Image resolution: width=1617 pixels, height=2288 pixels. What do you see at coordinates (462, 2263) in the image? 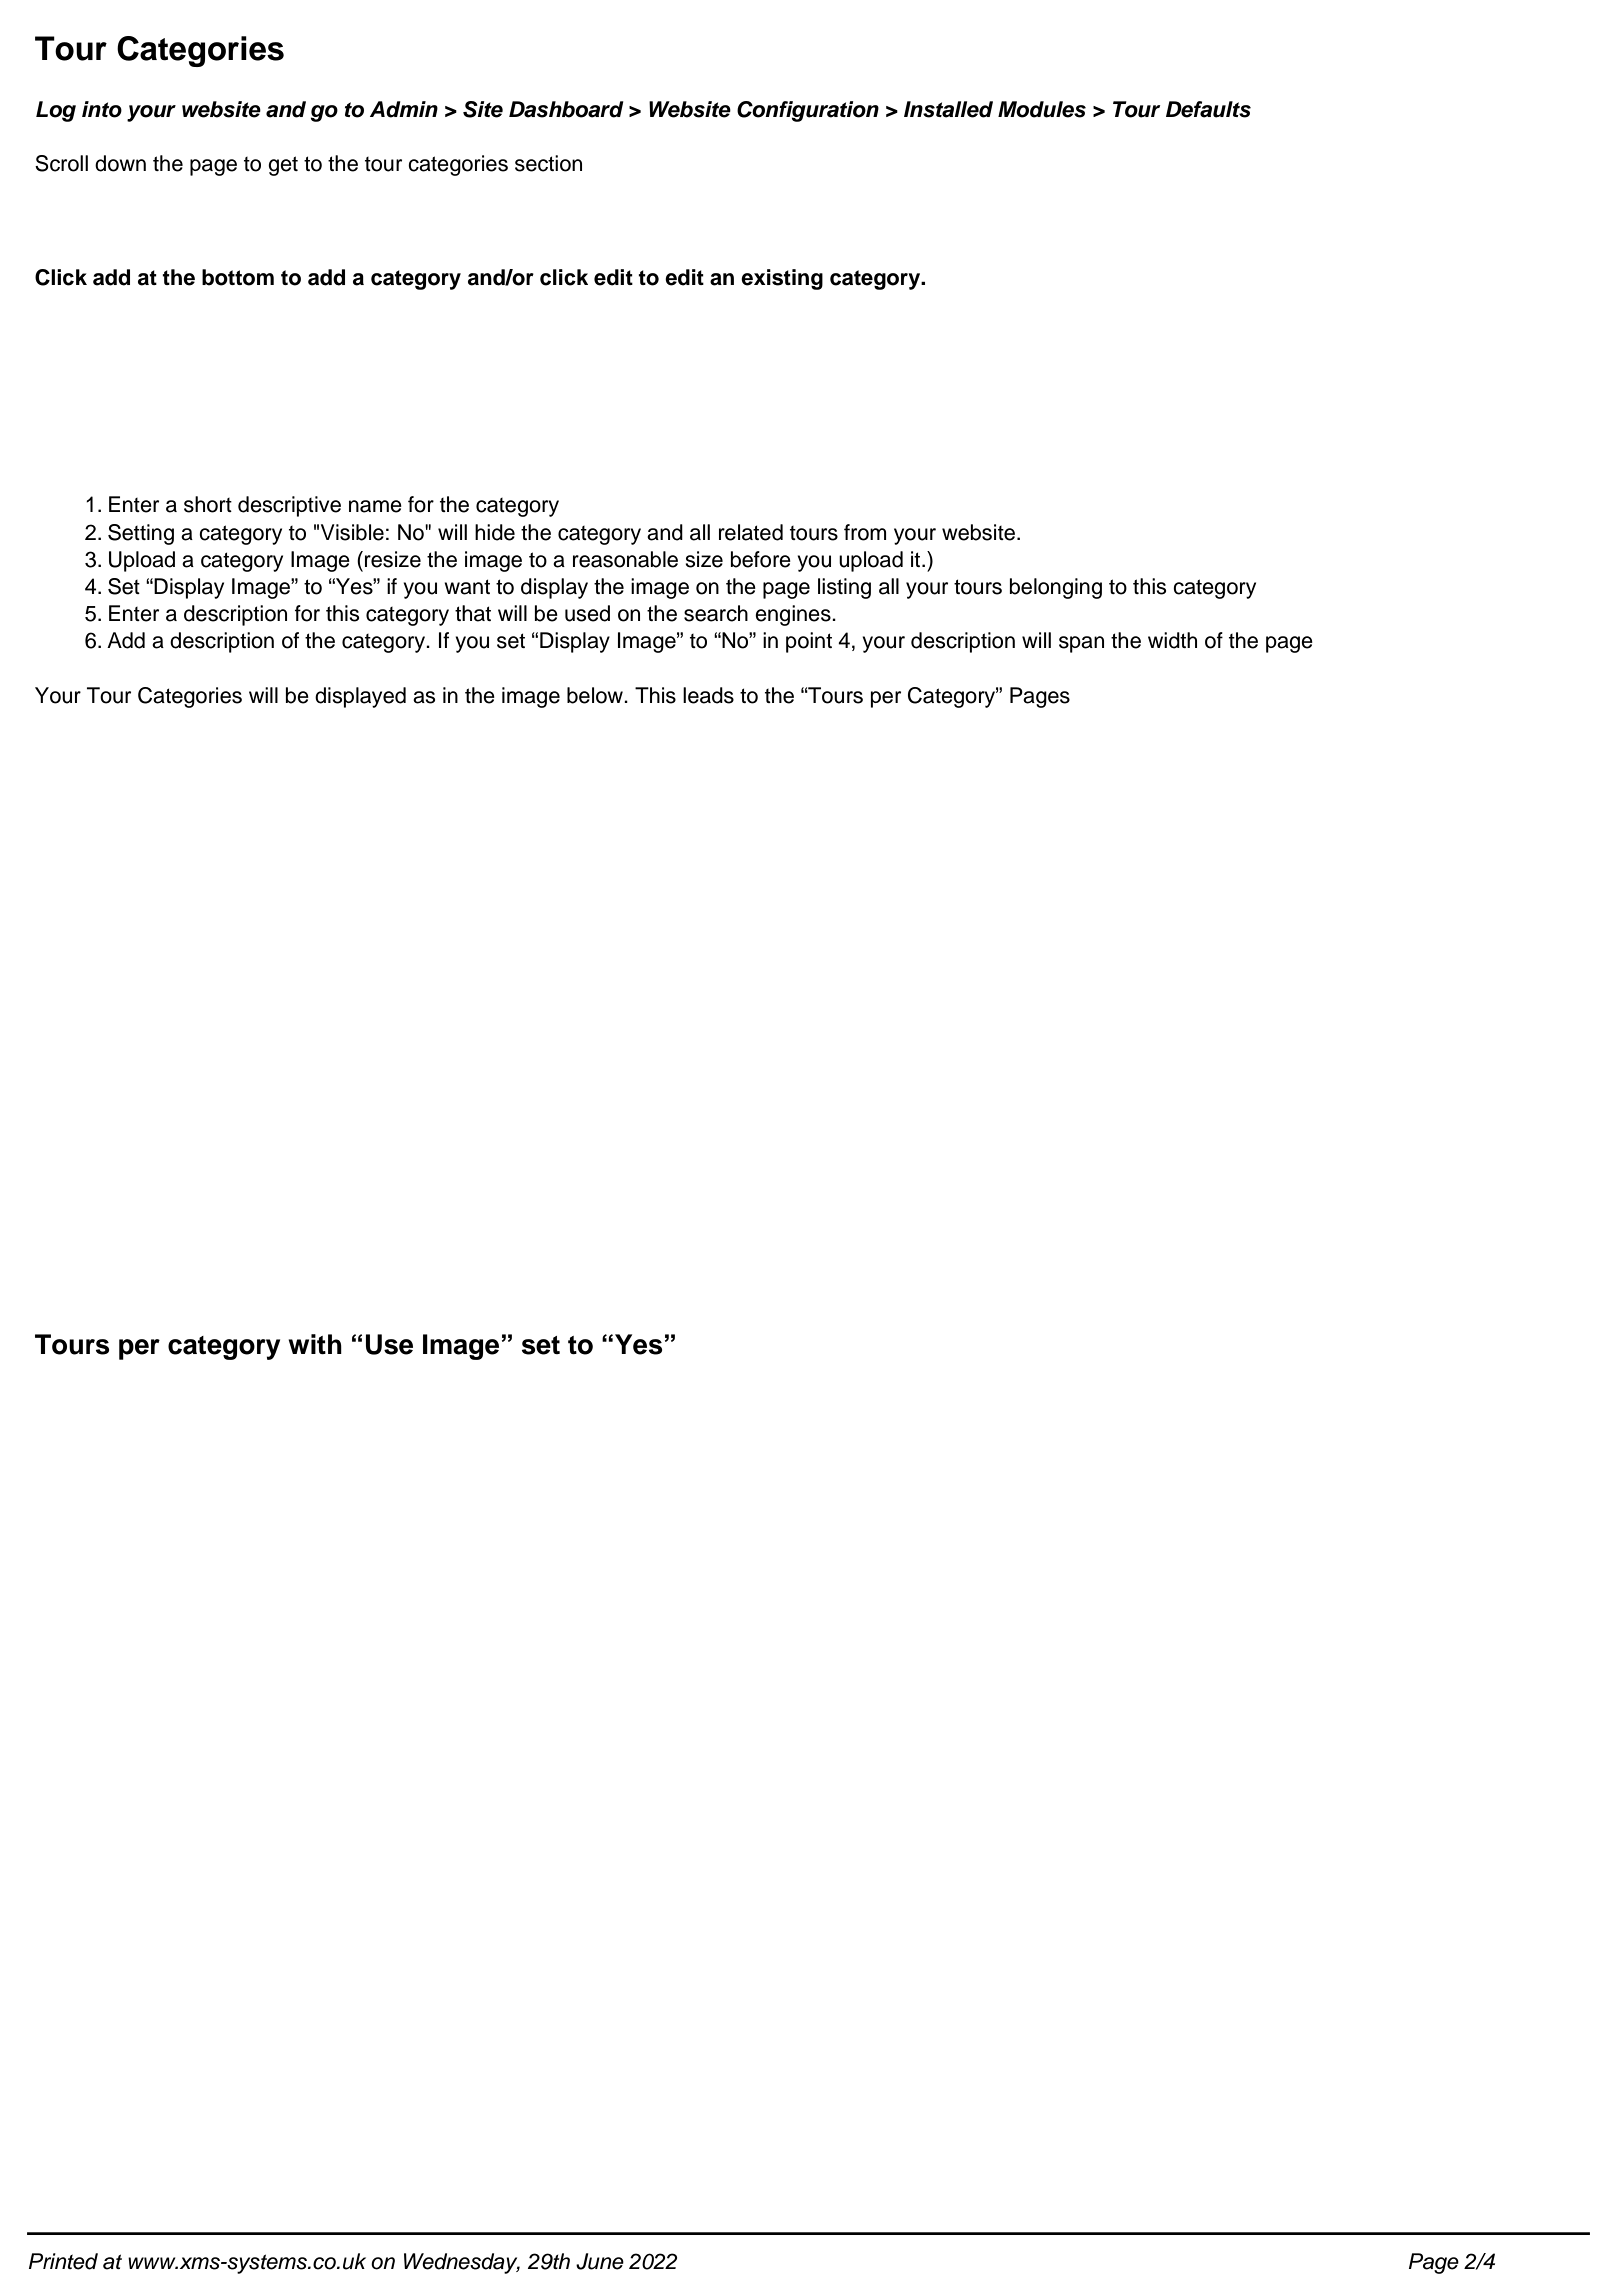
I see `Wednesday` at bounding box center [462, 2263].
